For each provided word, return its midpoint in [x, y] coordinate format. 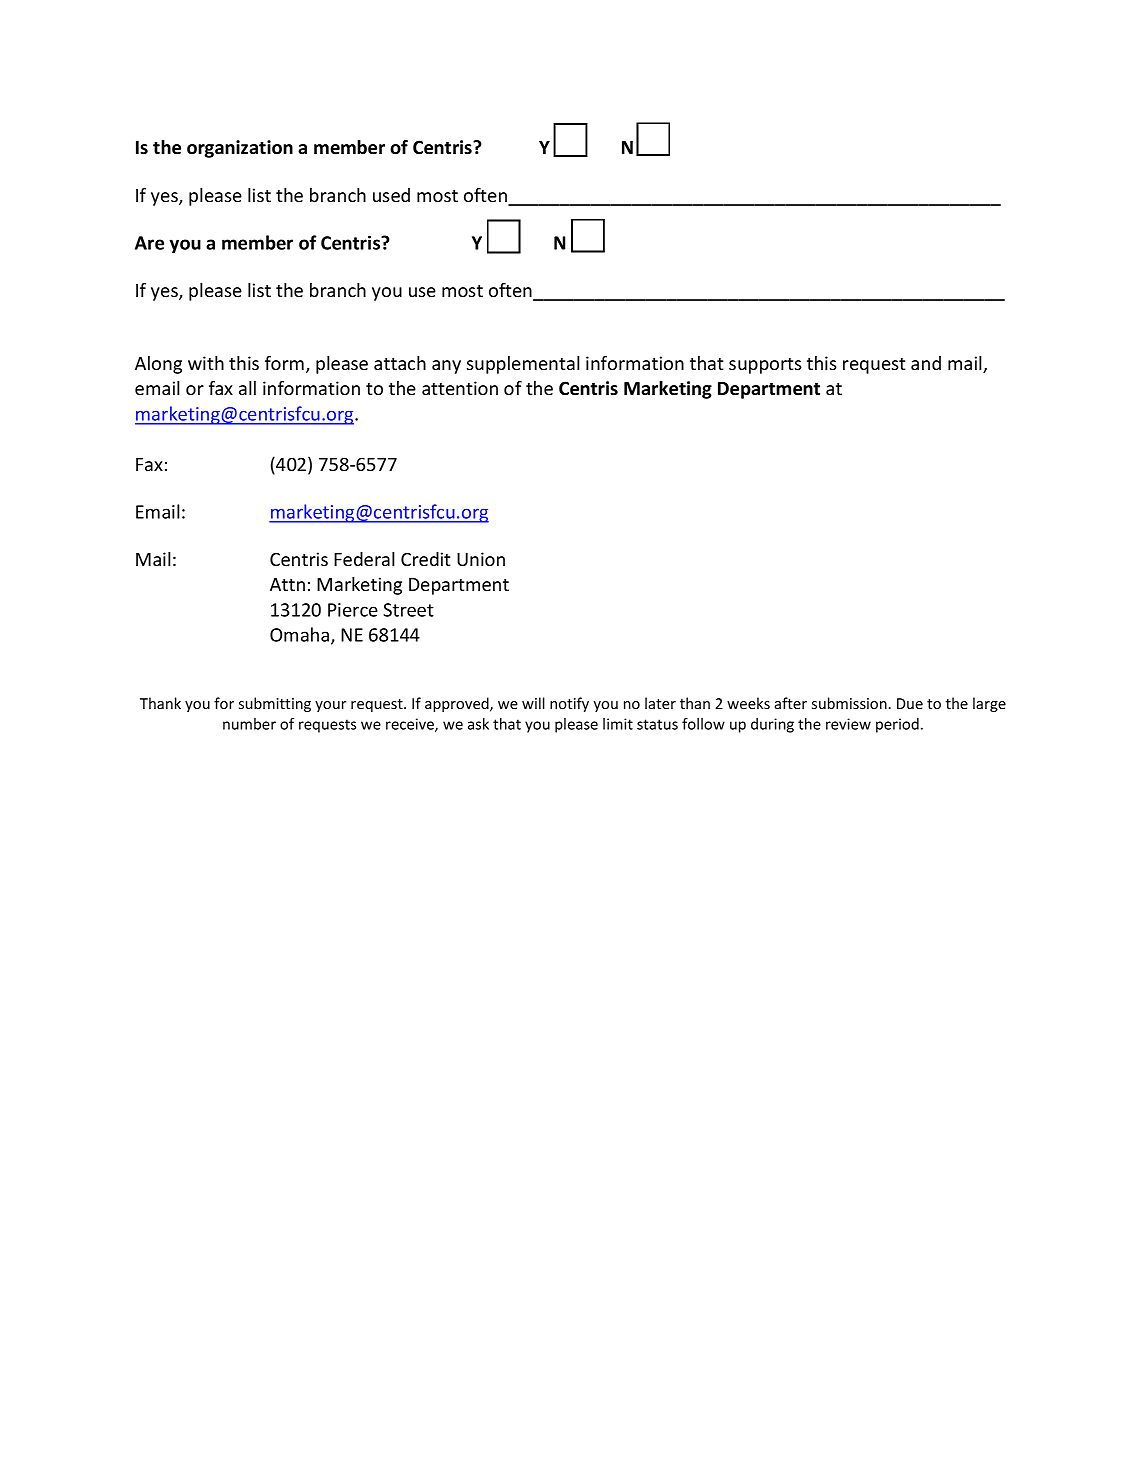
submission [849, 703]
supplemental [523, 365]
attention [460, 388]
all [247, 388]
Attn [287, 584]
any [446, 367]
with [206, 363]
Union [481, 559]
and [926, 363]
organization [240, 149]
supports [765, 366]
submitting [275, 704]
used [391, 195]
